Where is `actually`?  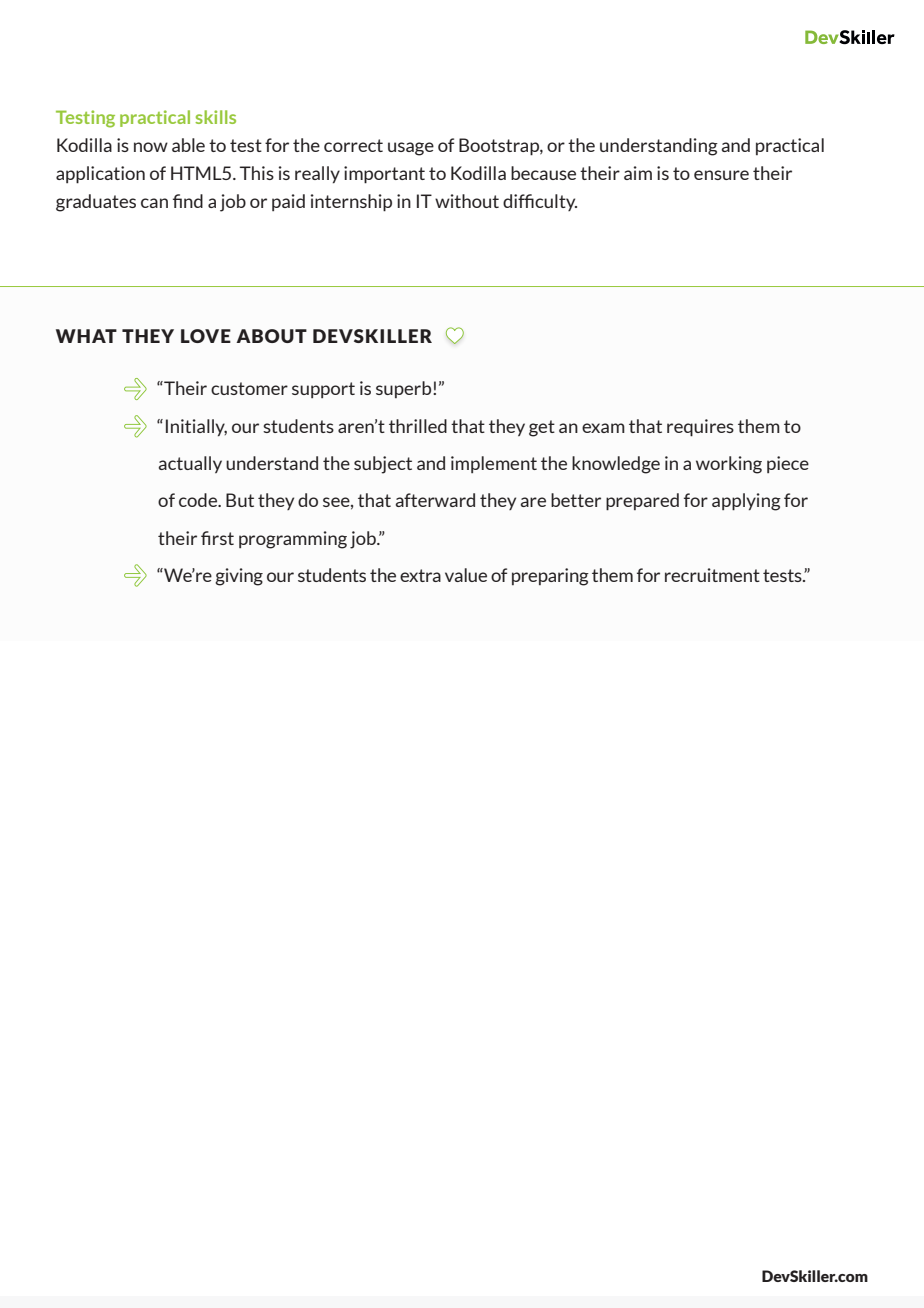
actually is located at coordinates (190, 464).
